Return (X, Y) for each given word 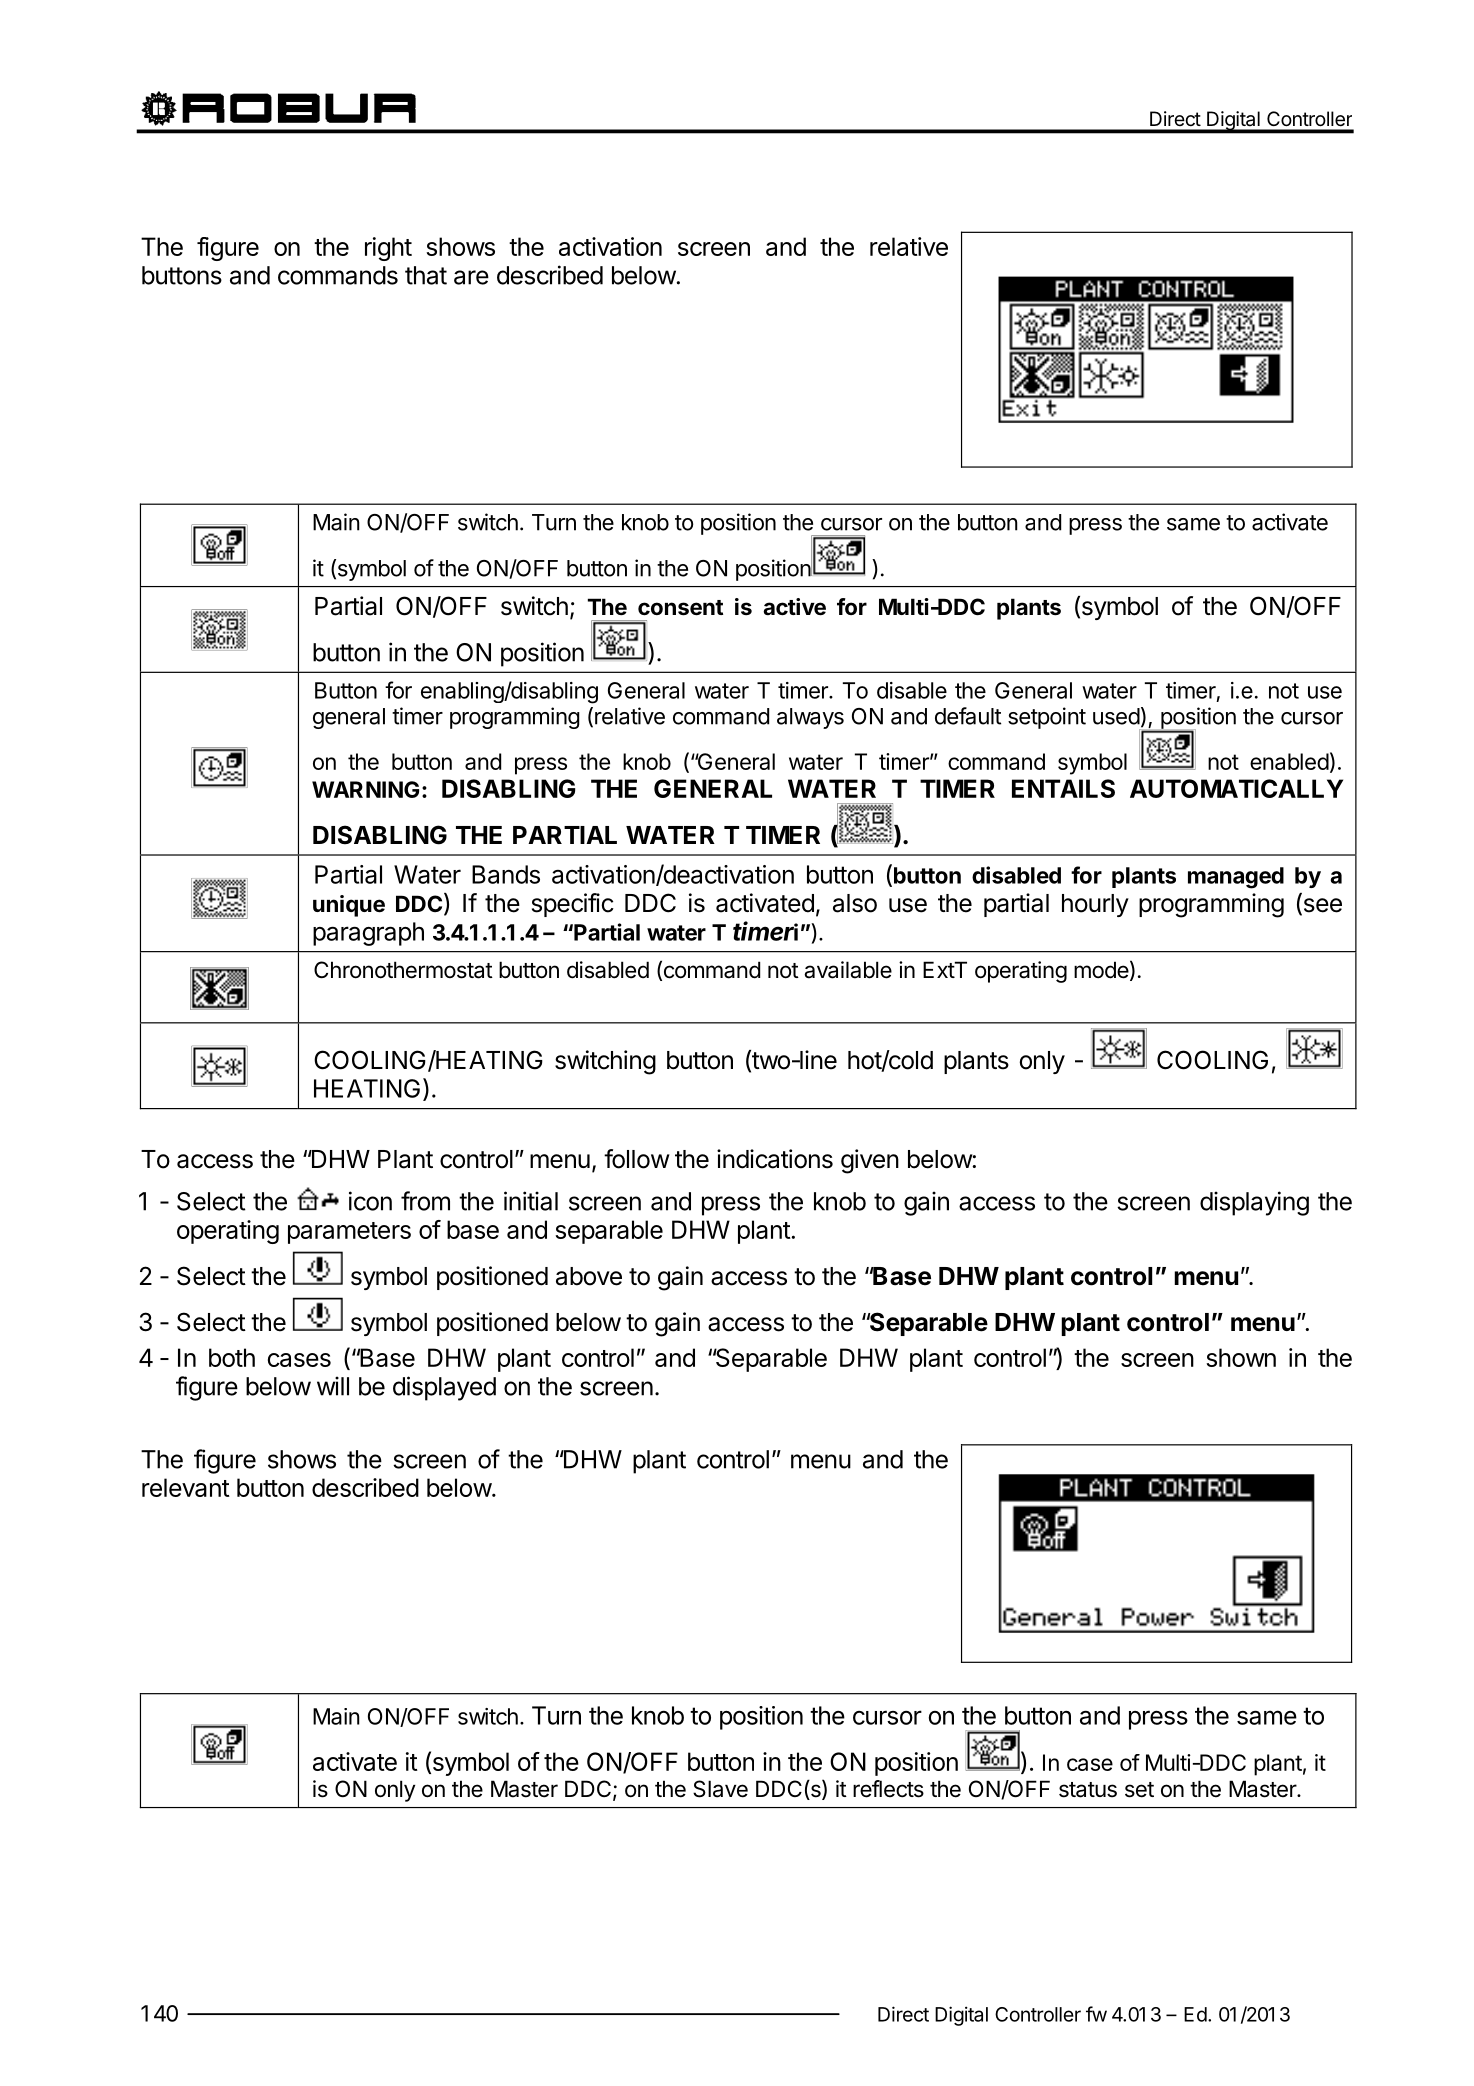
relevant (186, 1487)
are (471, 277)
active (794, 607)
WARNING (365, 789)
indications (775, 1159)
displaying (1254, 1203)
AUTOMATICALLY (1236, 788)
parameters (349, 1233)
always (810, 718)
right (388, 249)
